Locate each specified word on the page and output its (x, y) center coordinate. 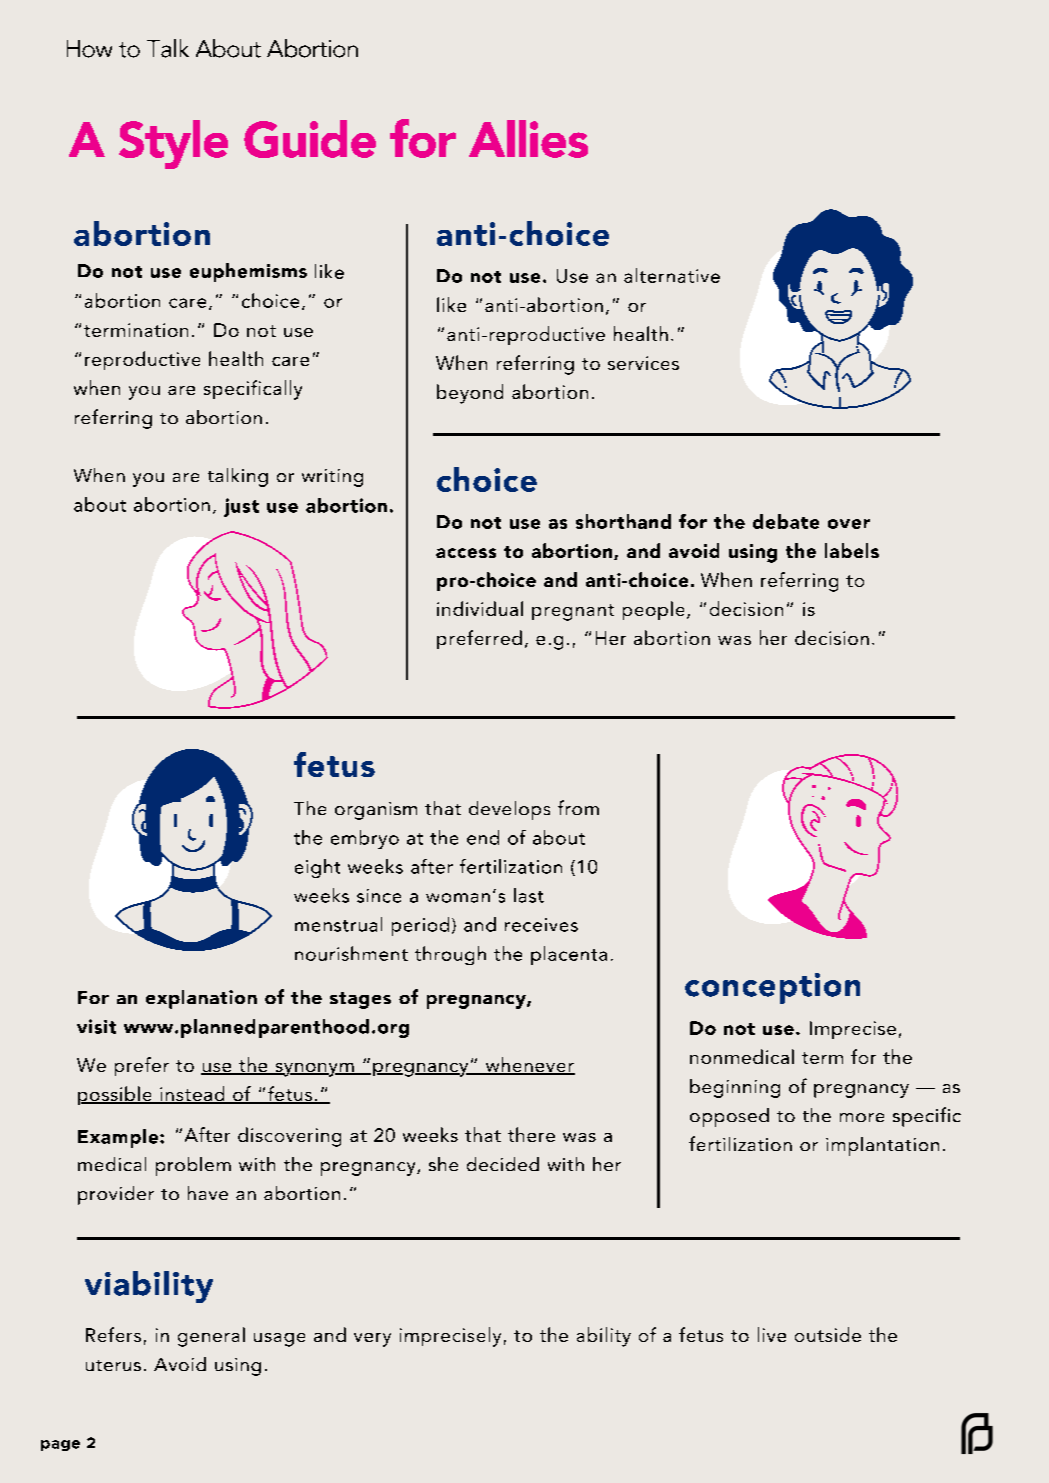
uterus (113, 1365)
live (772, 1334)
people (653, 610)
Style (173, 144)
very (372, 1340)
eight (317, 868)
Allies (528, 139)
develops (509, 810)
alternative (672, 275)
